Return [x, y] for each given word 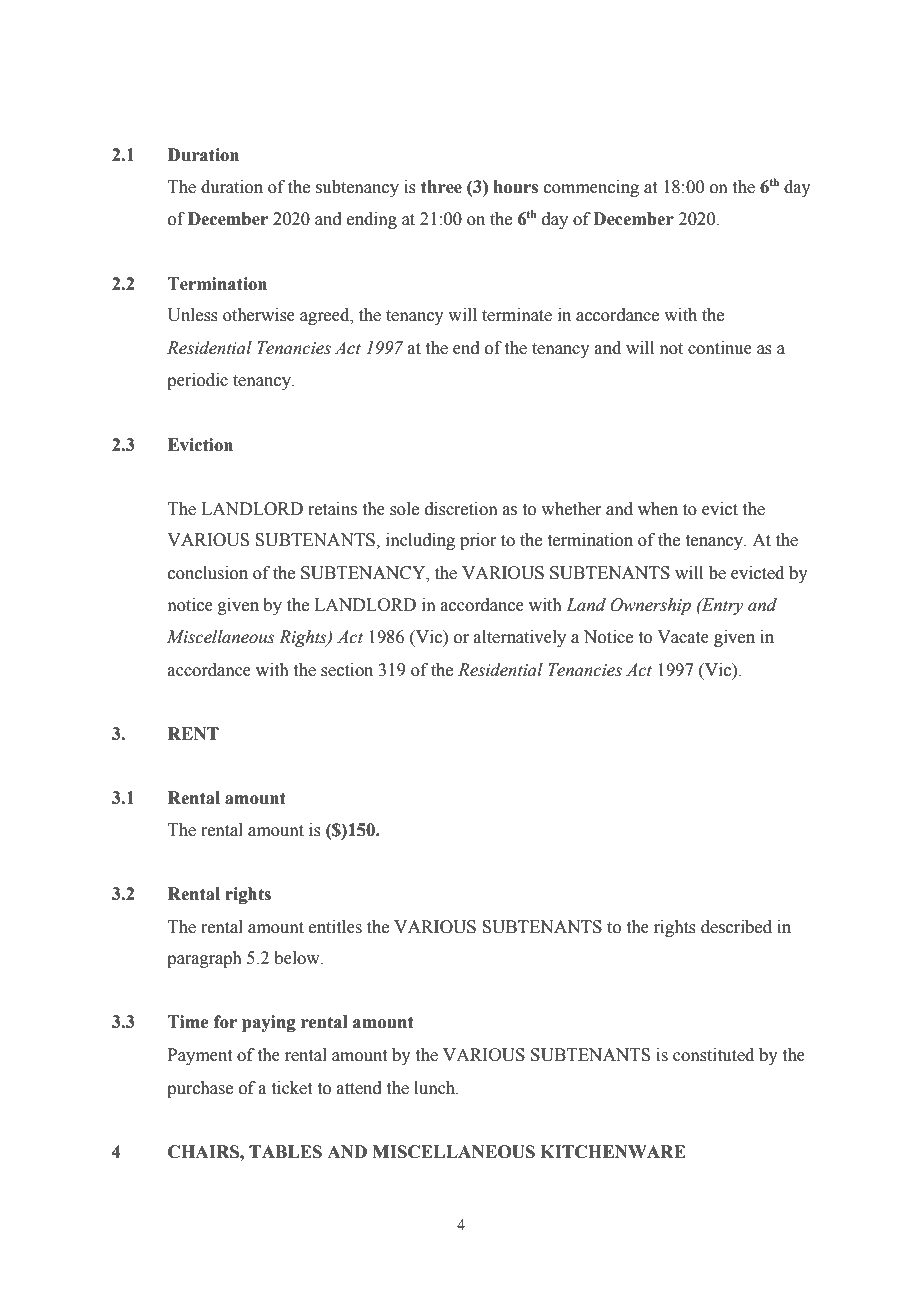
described [736, 927]
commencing [591, 188]
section [347, 670]
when [658, 509]
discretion [461, 509]
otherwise [259, 315]
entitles [335, 927]
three [441, 187]
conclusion [208, 573]
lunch [436, 1088]
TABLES [285, 1152]
